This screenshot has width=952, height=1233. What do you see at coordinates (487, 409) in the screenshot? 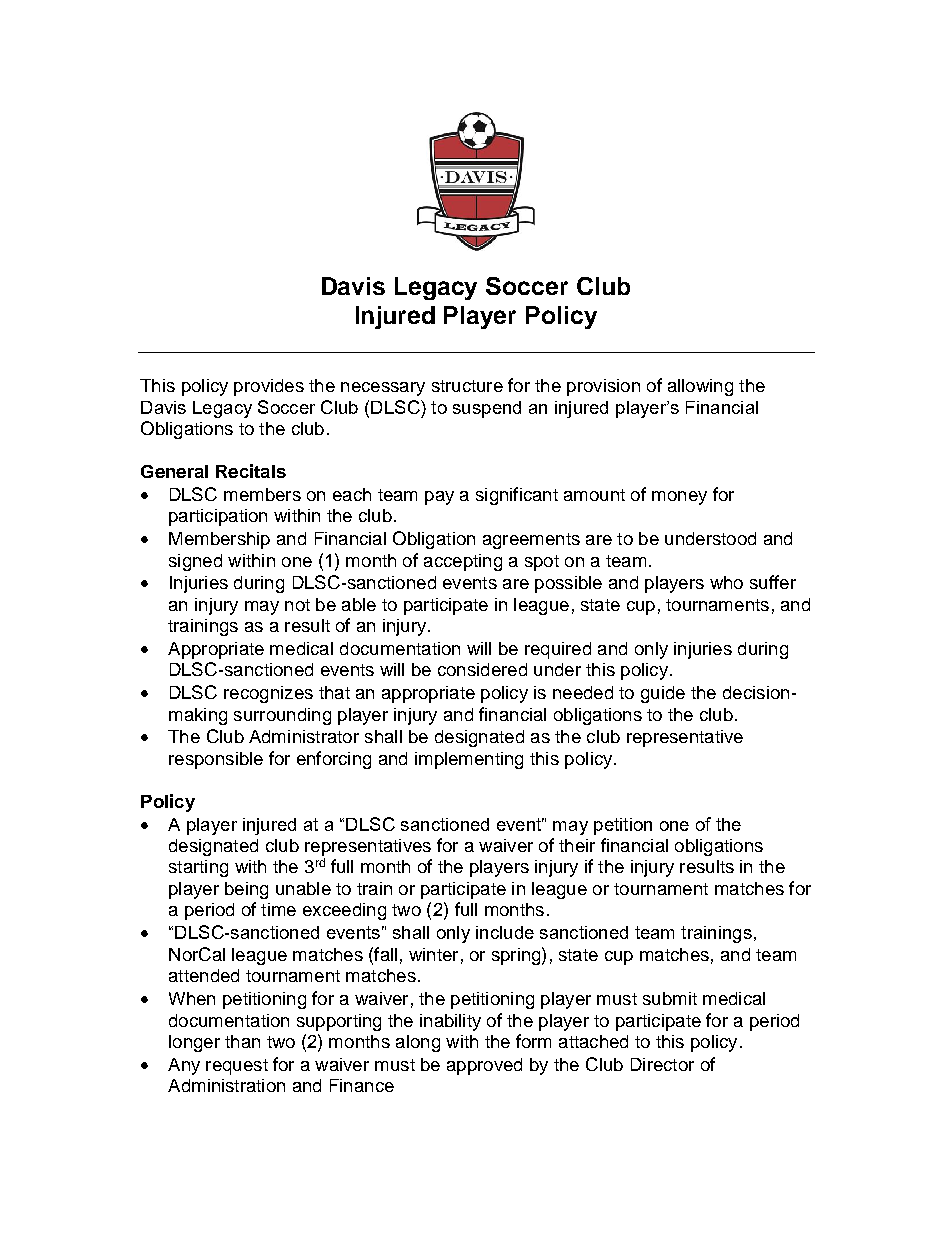
I see `suspend` at bounding box center [487, 409].
